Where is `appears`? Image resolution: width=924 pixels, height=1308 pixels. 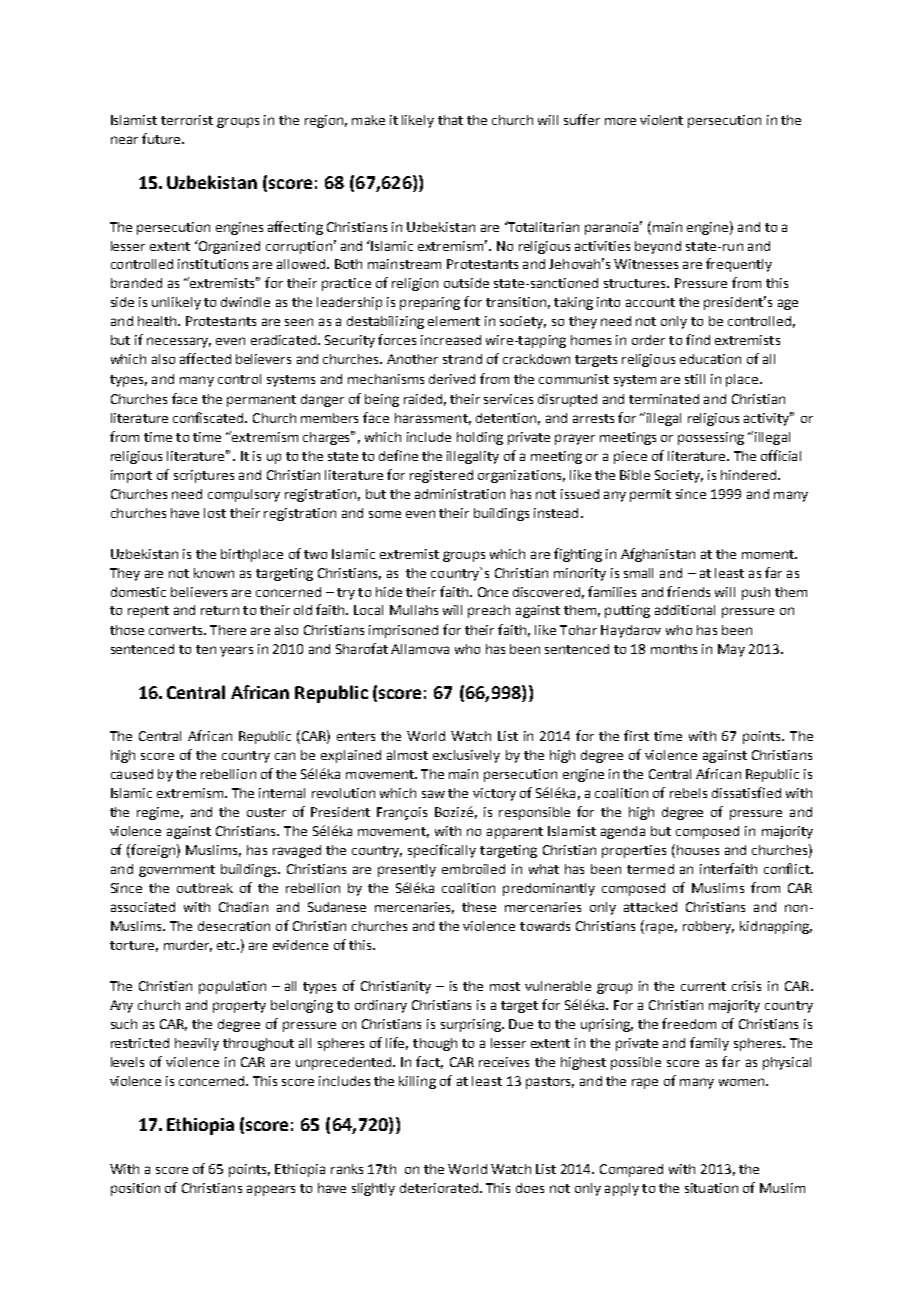
appears is located at coordinates (271, 1190).
